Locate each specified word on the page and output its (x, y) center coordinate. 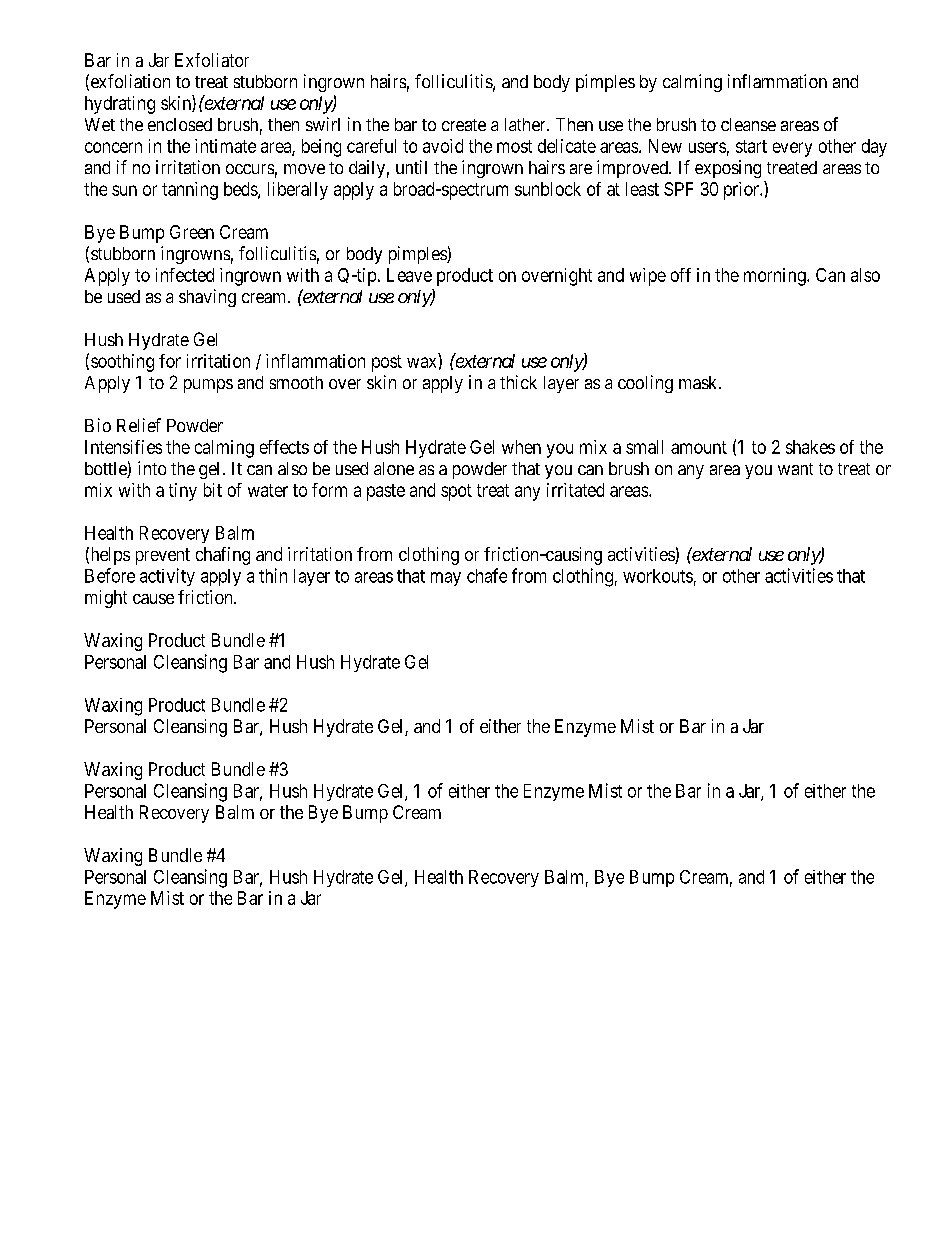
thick (518, 382)
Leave (409, 275)
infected (185, 275)
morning (776, 277)
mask (699, 382)
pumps (208, 386)
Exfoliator (212, 60)
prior (742, 191)
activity (167, 577)
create (464, 125)
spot (456, 492)
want (795, 469)
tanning (190, 191)
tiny (183, 492)
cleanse (748, 124)
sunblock (548, 189)
